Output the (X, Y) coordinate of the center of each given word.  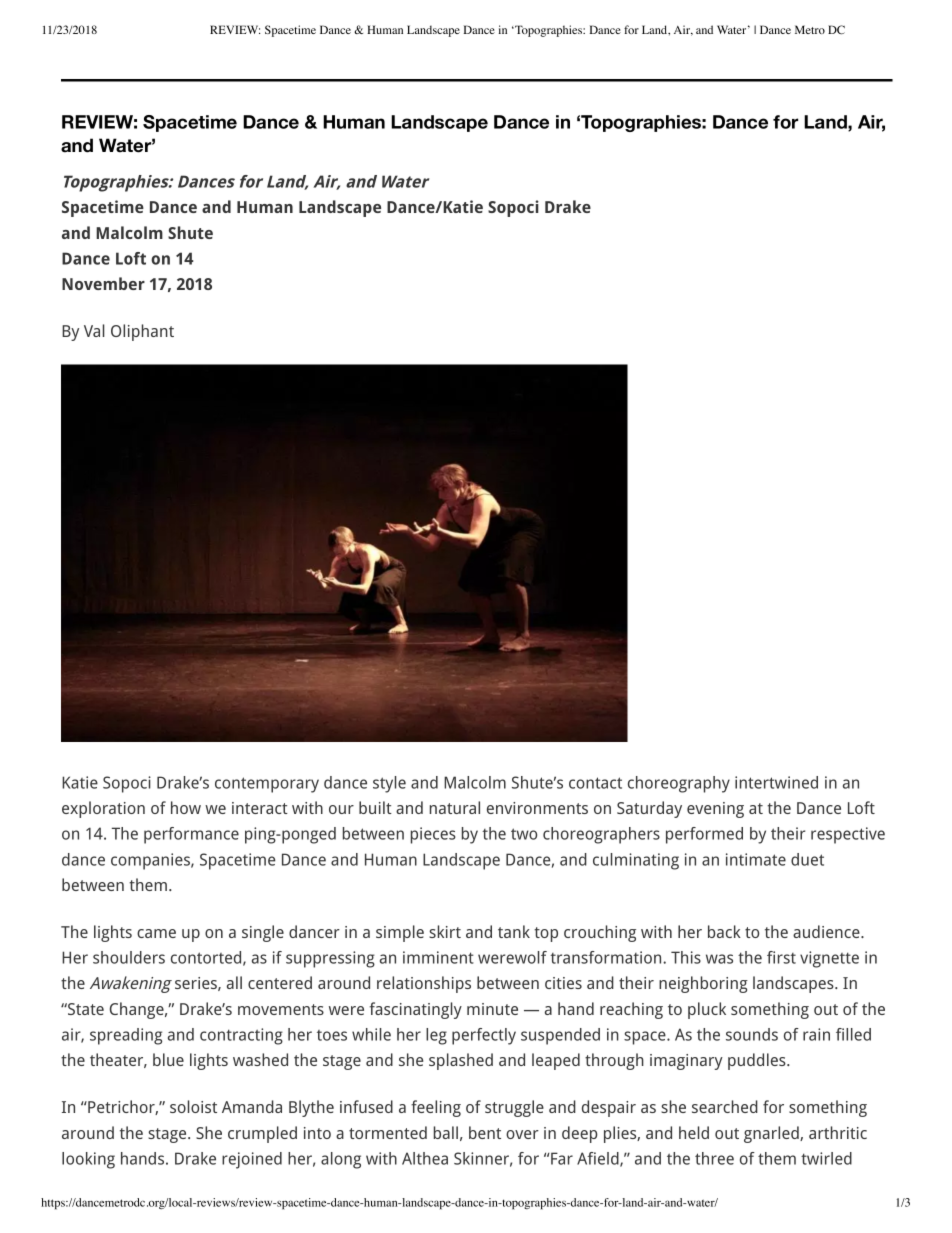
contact (595, 783)
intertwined (776, 782)
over (522, 1134)
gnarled (772, 1134)
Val (94, 330)
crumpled (262, 1134)
